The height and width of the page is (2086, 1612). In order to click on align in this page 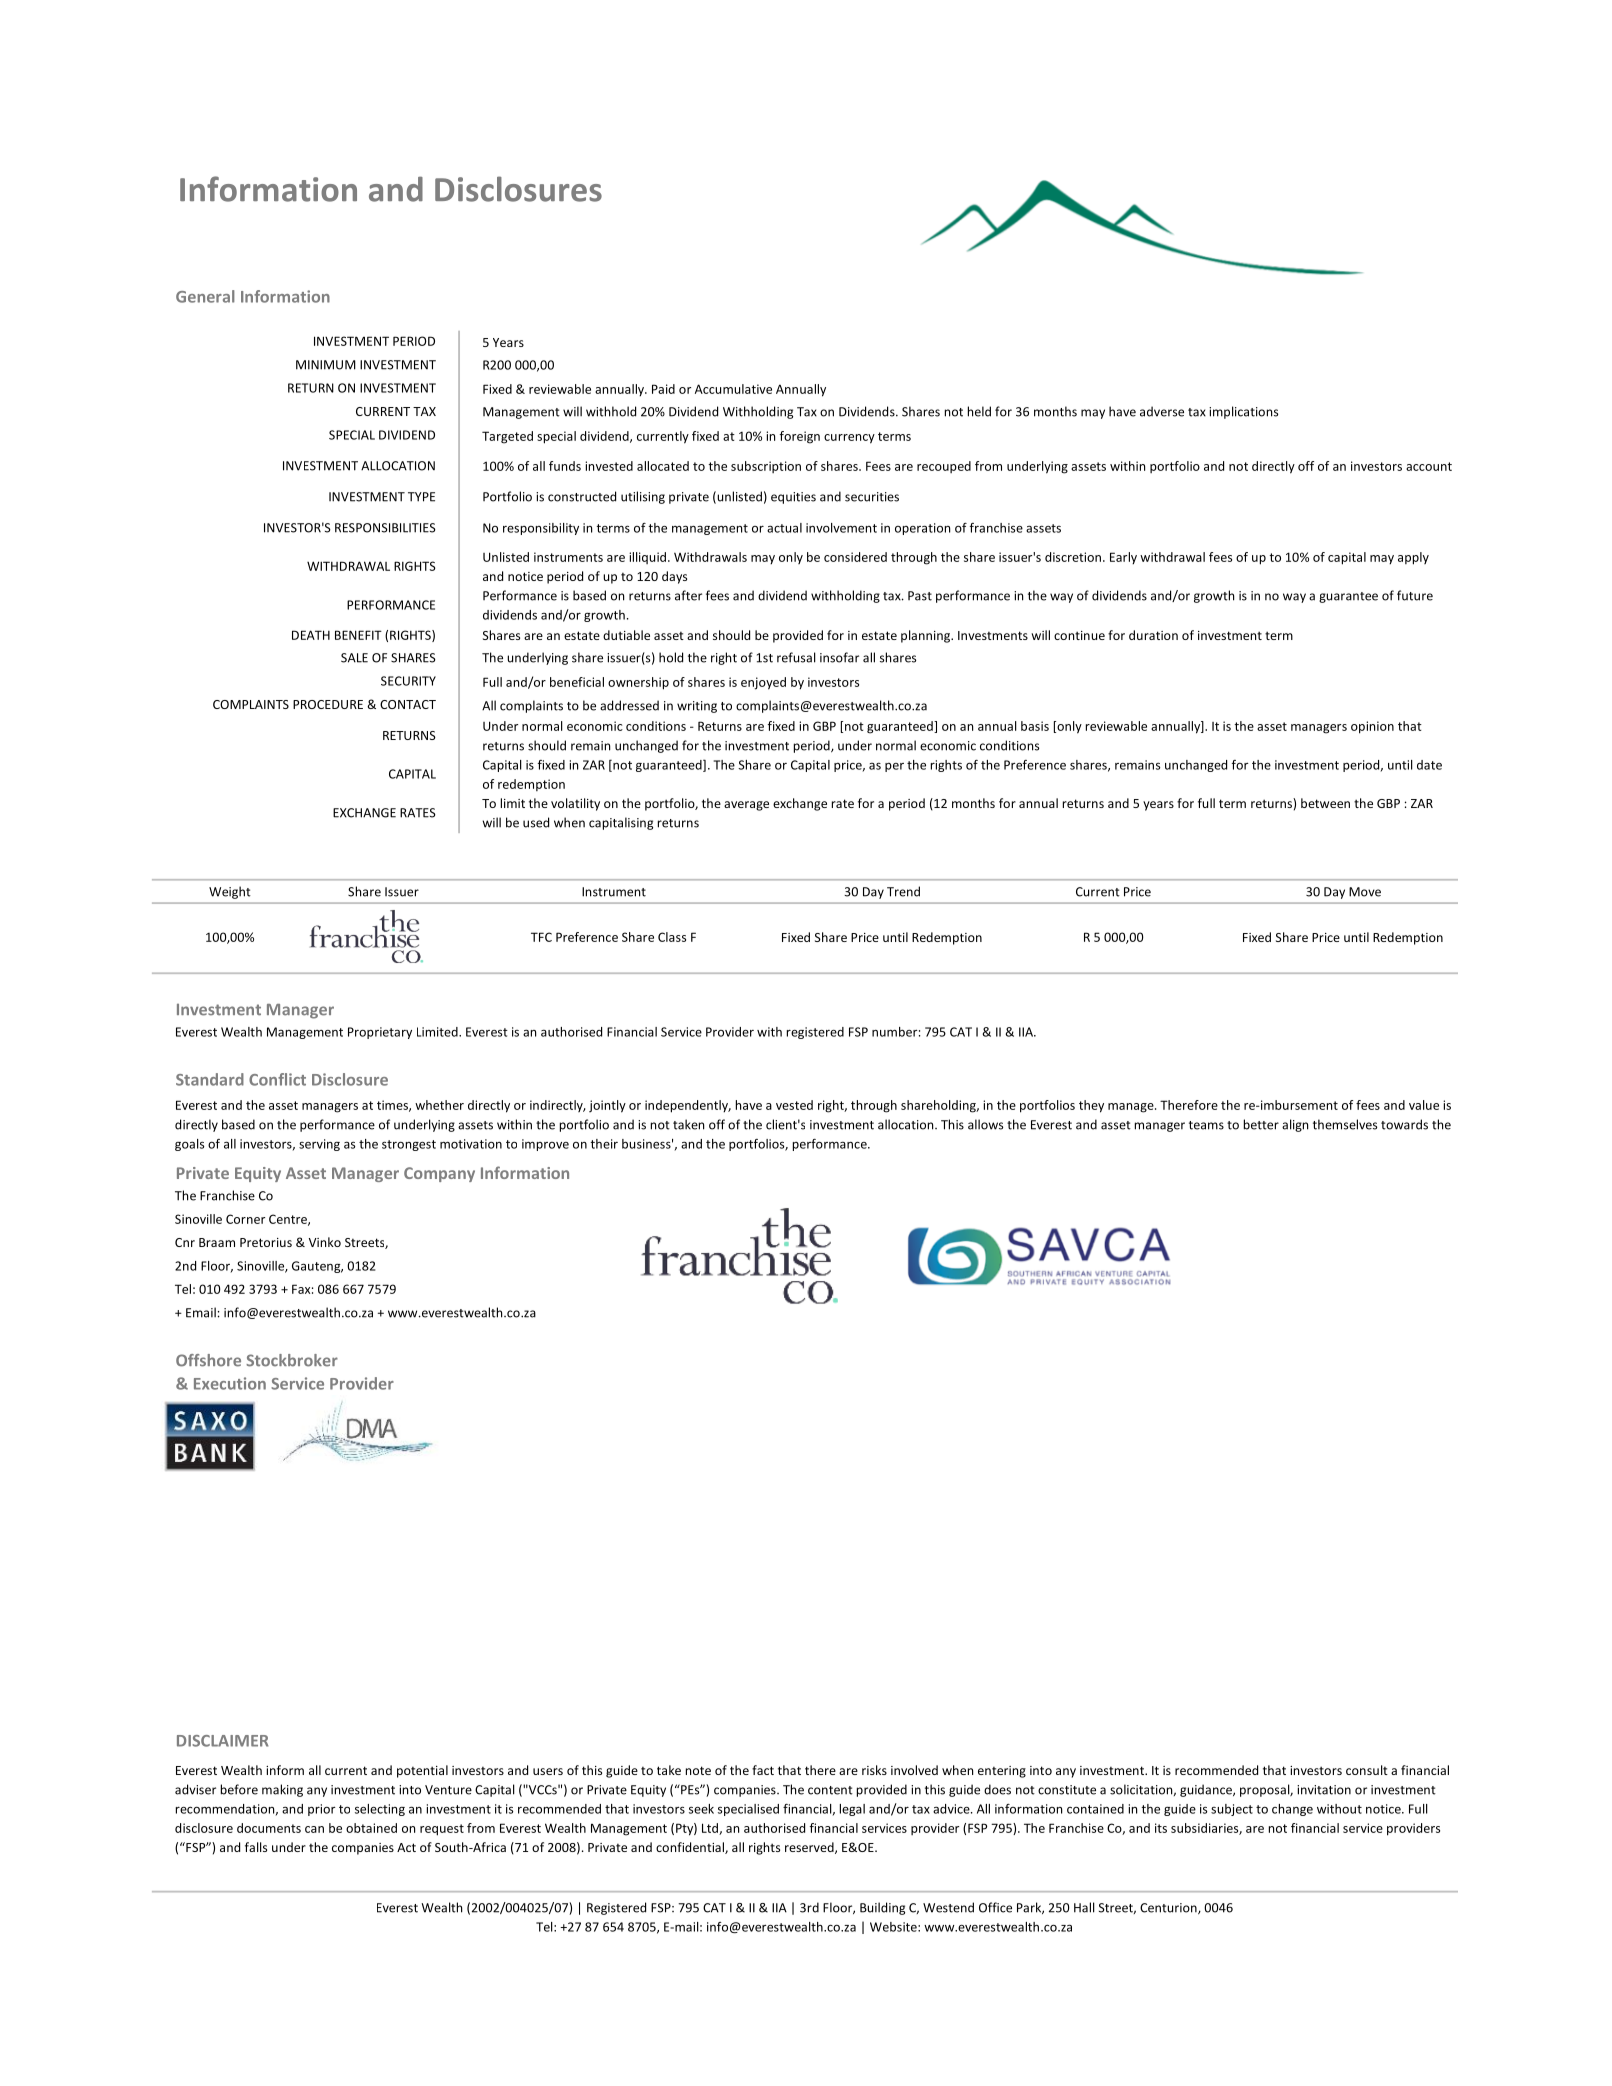, I will do `click(1295, 1125)`.
